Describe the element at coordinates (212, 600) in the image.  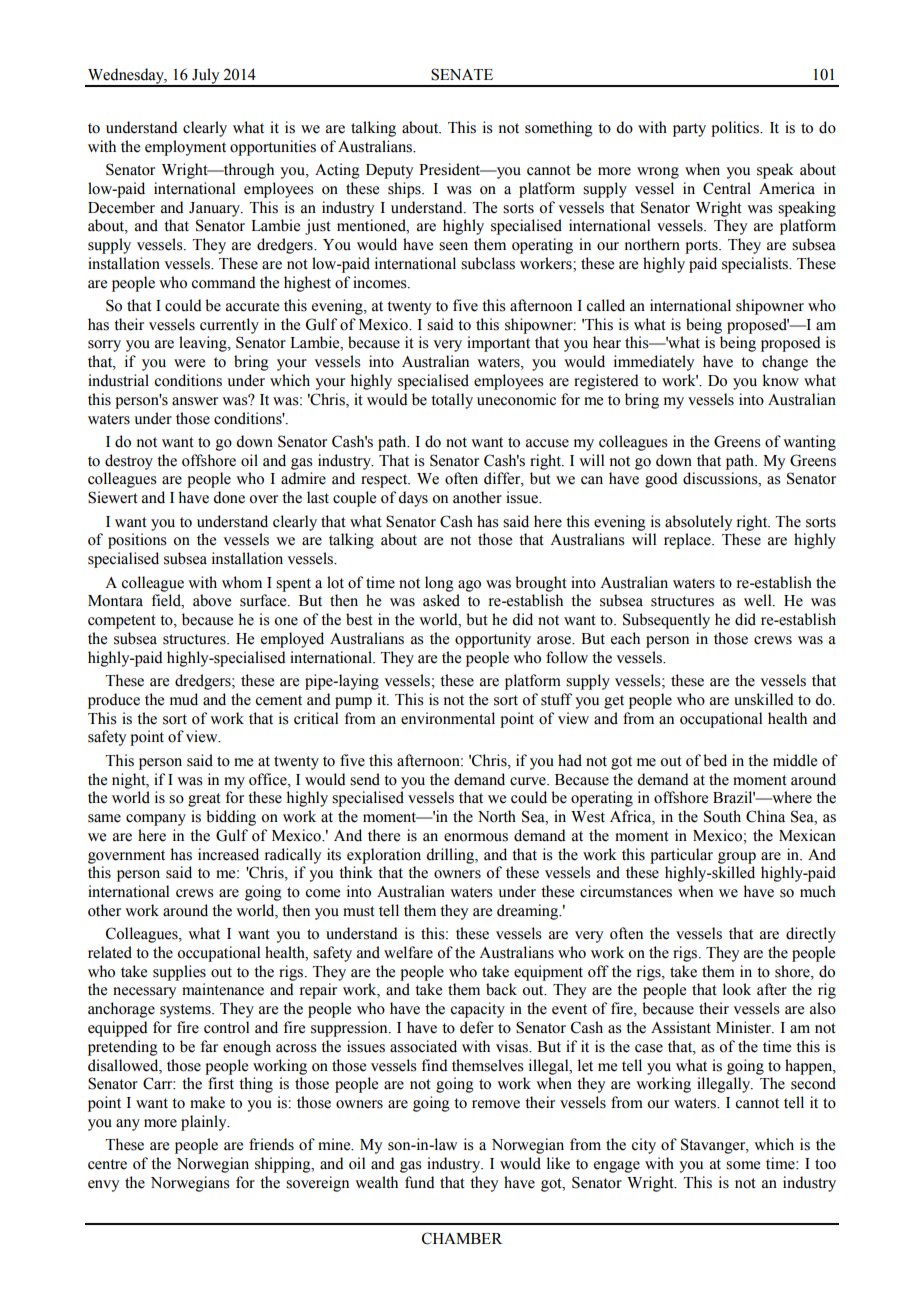
I see `above` at that location.
